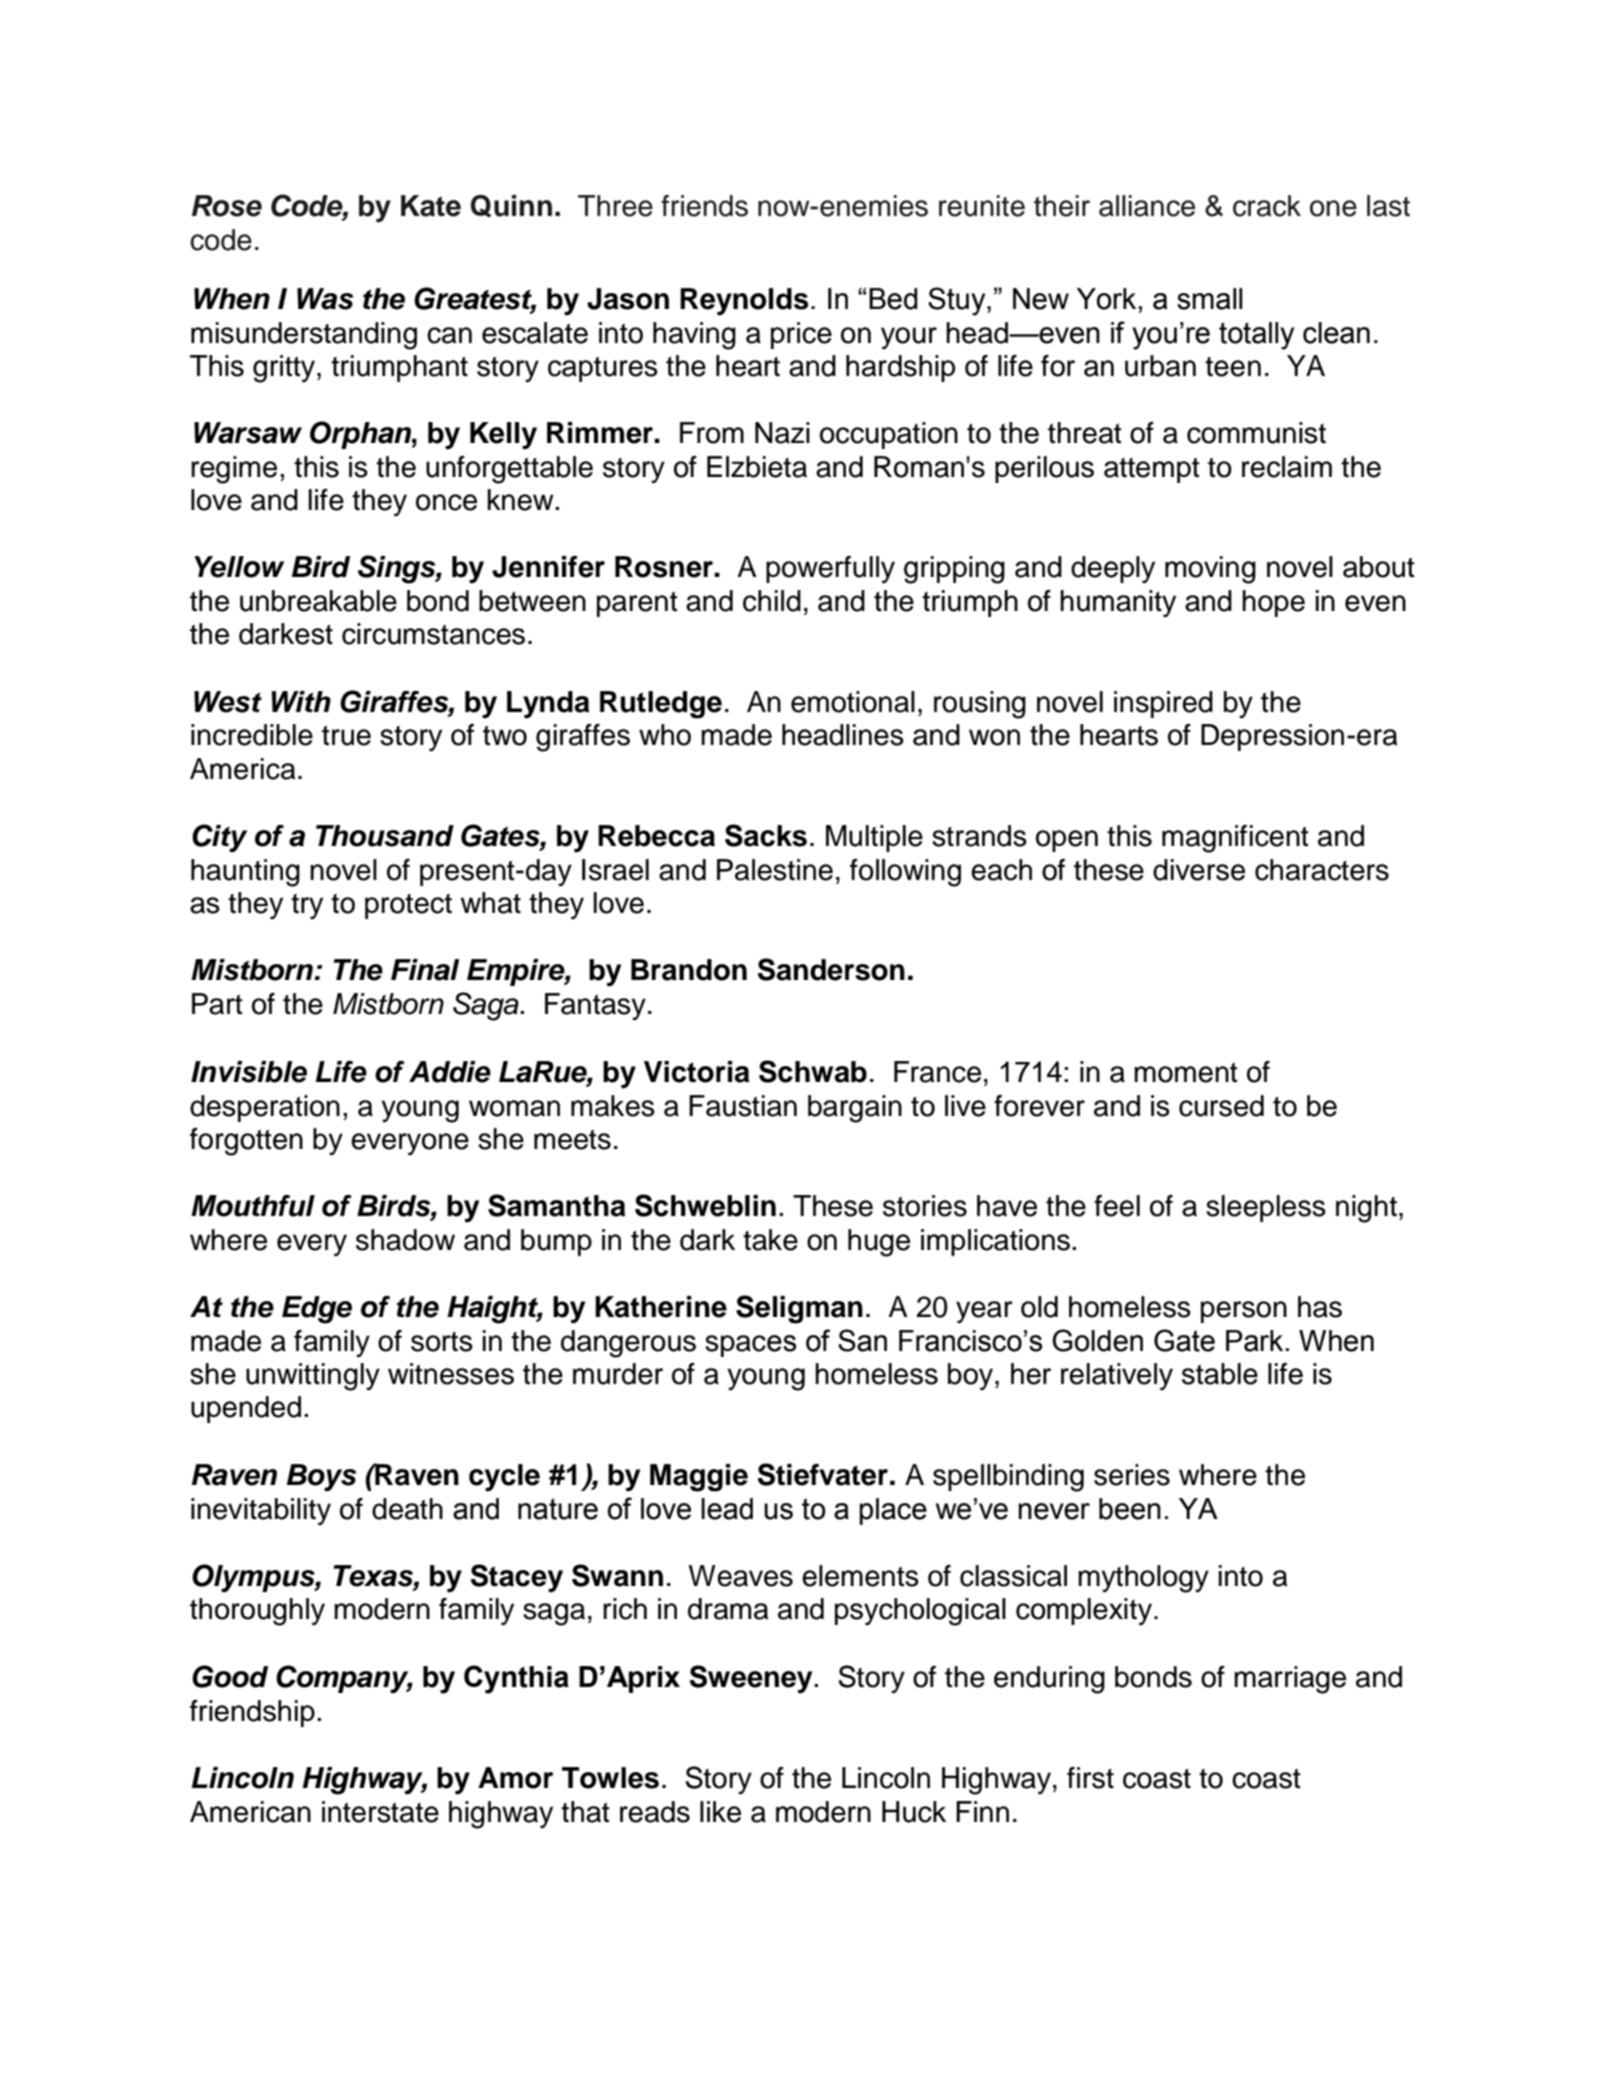  What do you see at coordinates (380, 1812) in the screenshot?
I see `interstate` at bounding box center [380, 1812].
